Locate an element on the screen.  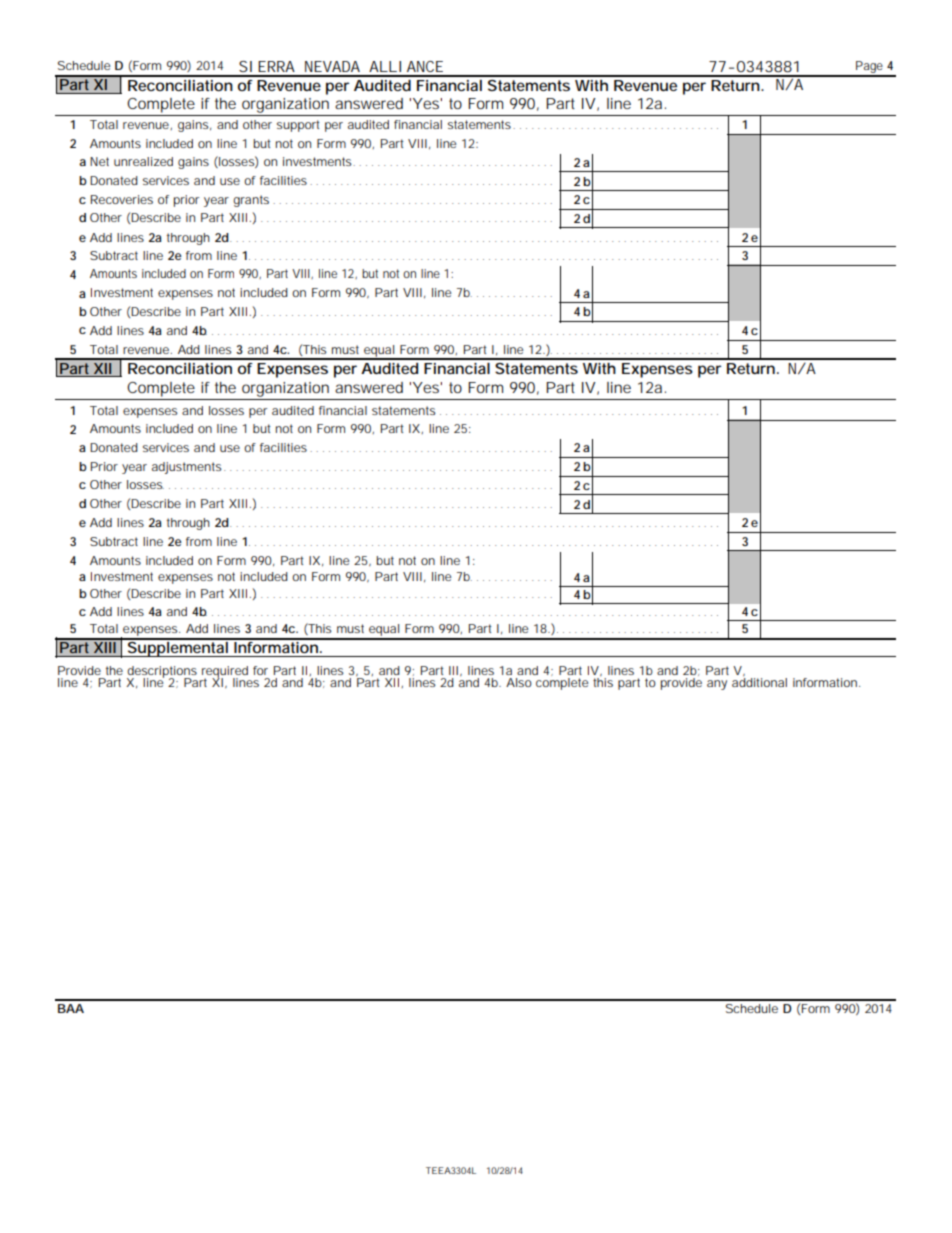
Also is located at coordinates (519, 682).
